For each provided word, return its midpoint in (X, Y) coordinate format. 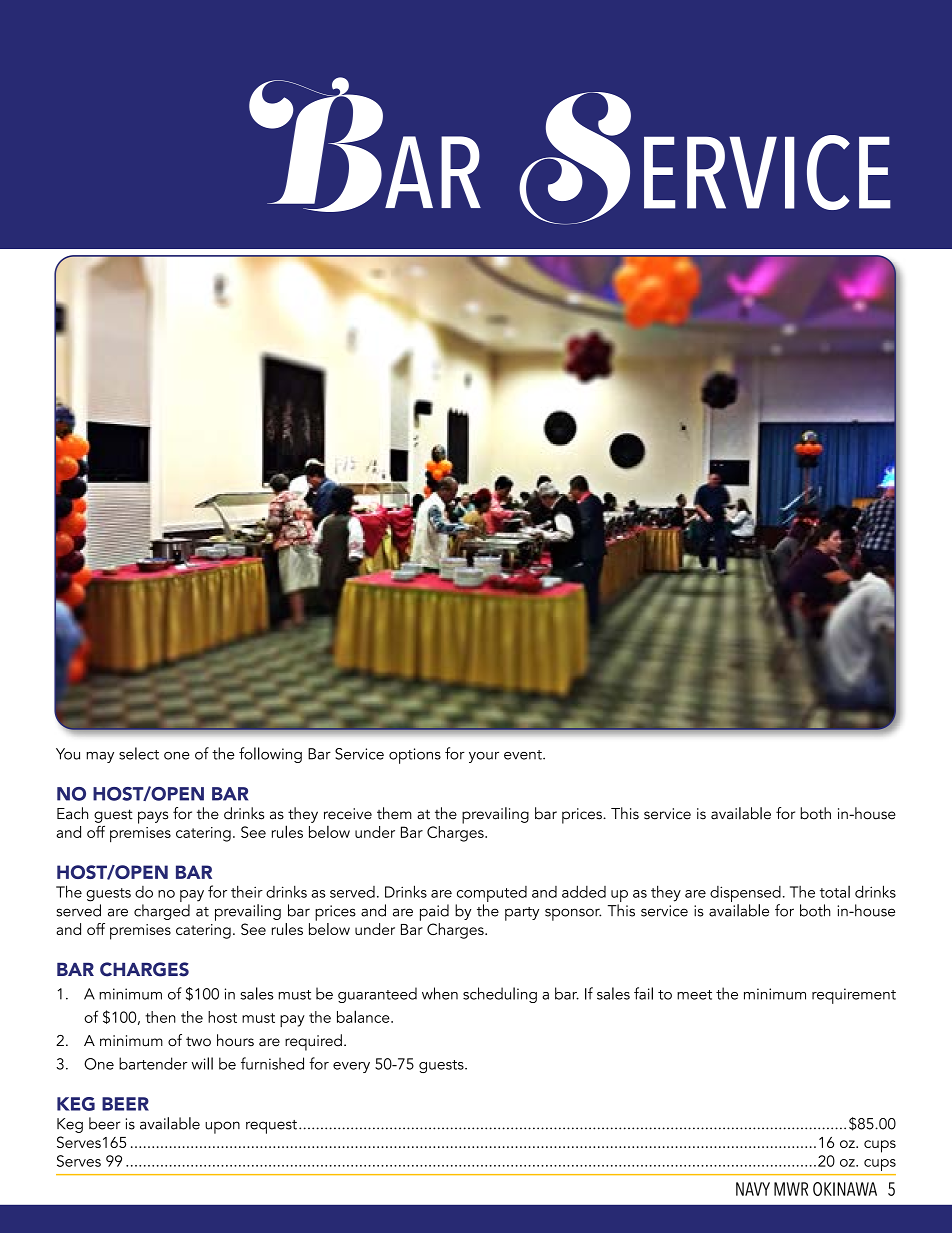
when (440, 993)
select (139, 753)
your (484, 757)
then (160, 1017)
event (524, 755)
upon (222, 1127)
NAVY (753, 1189)
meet (694, 995)
